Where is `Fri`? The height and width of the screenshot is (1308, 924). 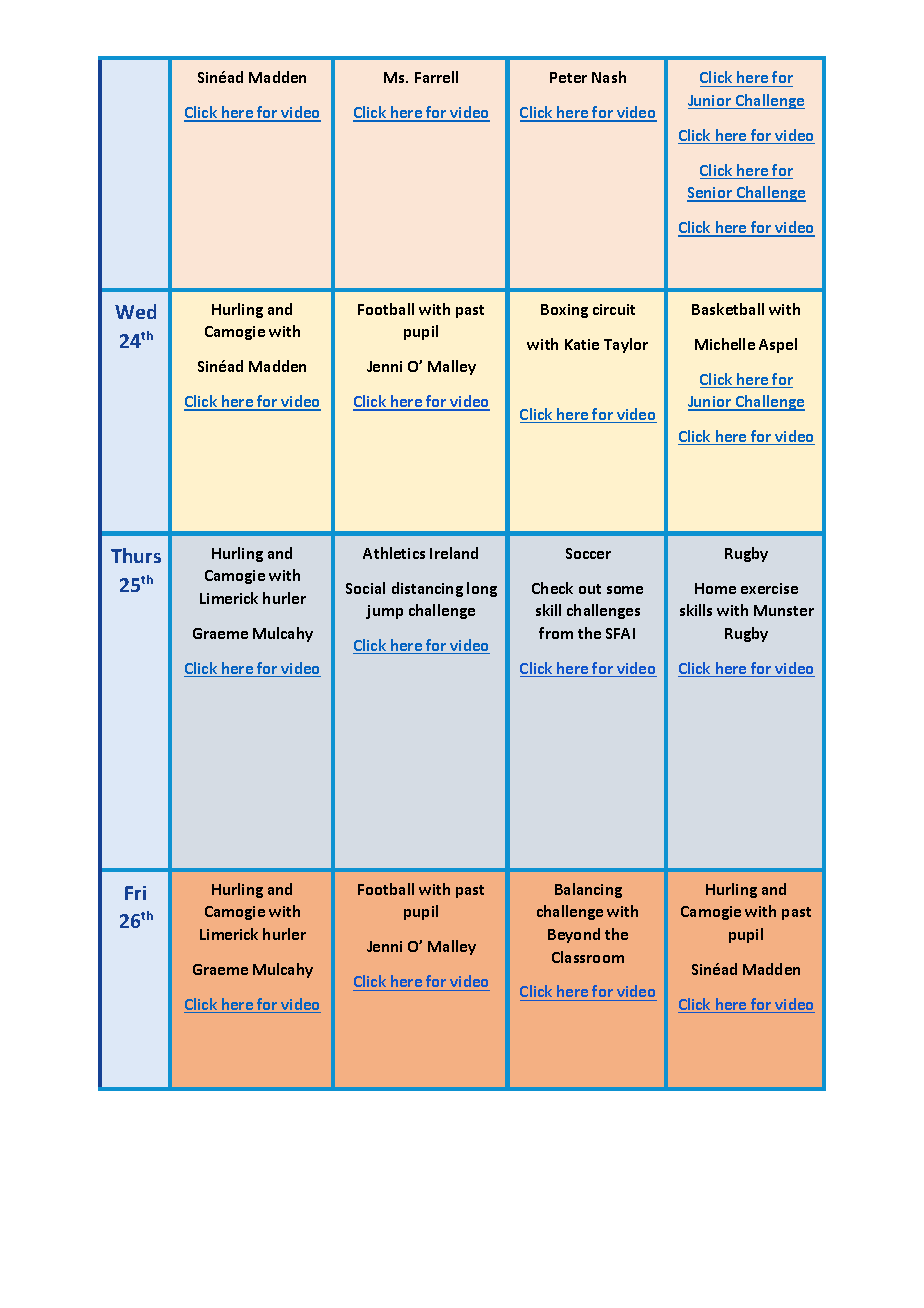 Fri is located at coordinates (135, 893).
